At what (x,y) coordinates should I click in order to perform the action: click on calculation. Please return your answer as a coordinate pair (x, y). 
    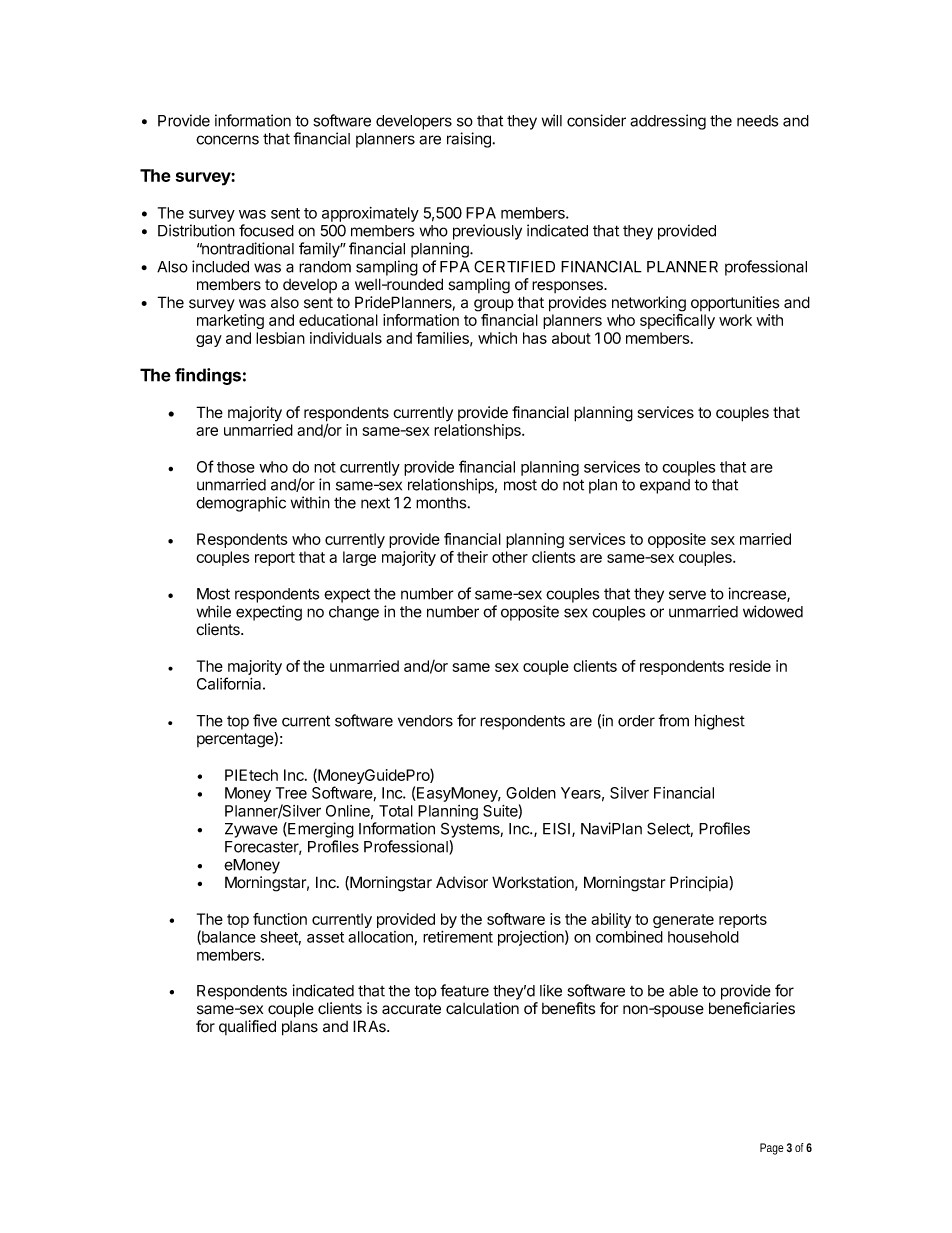
    Looking at the image, I should click on (482, 1008).
